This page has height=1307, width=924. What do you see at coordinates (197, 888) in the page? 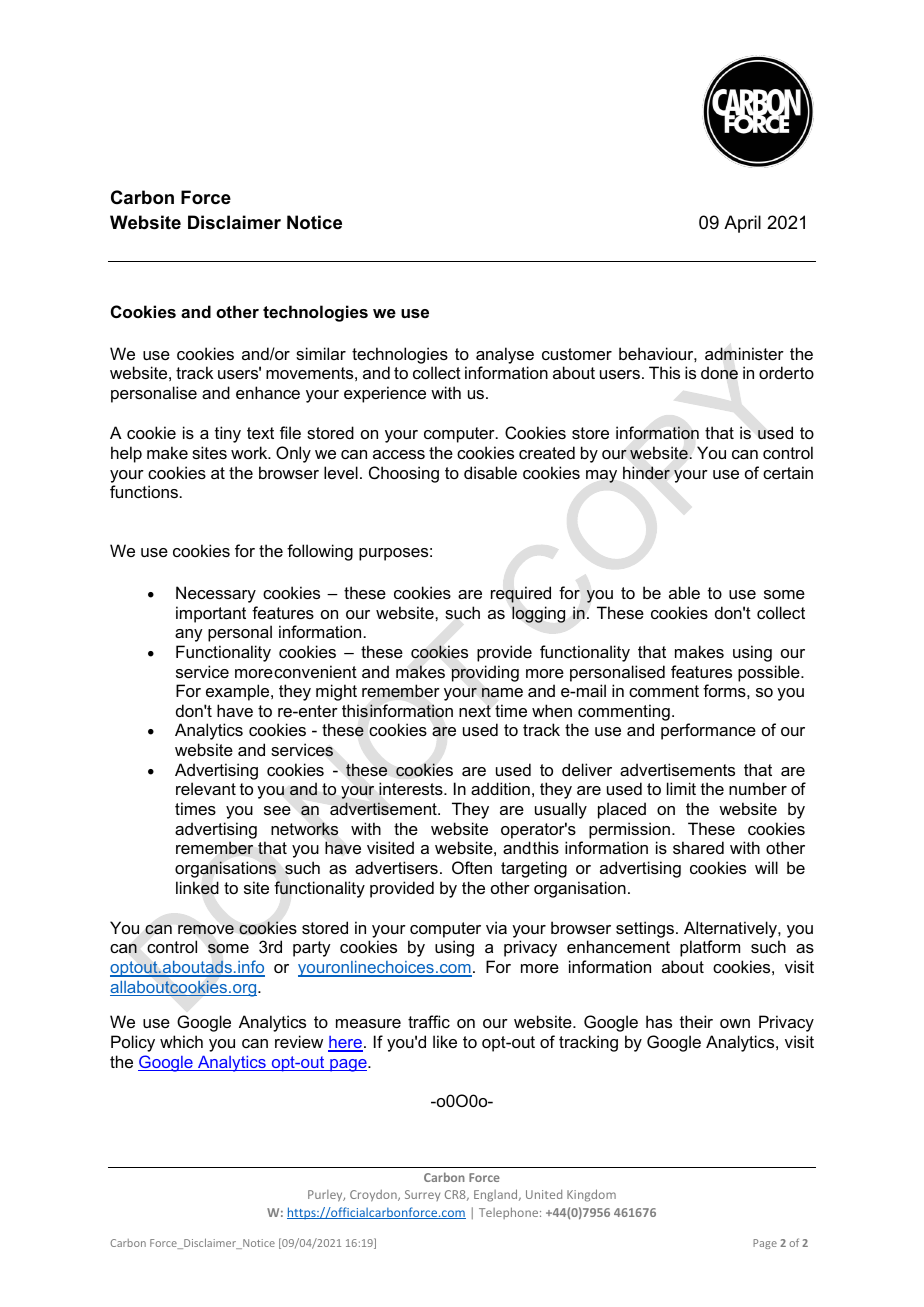
I see `linked` at bounding box center [197, 888].
